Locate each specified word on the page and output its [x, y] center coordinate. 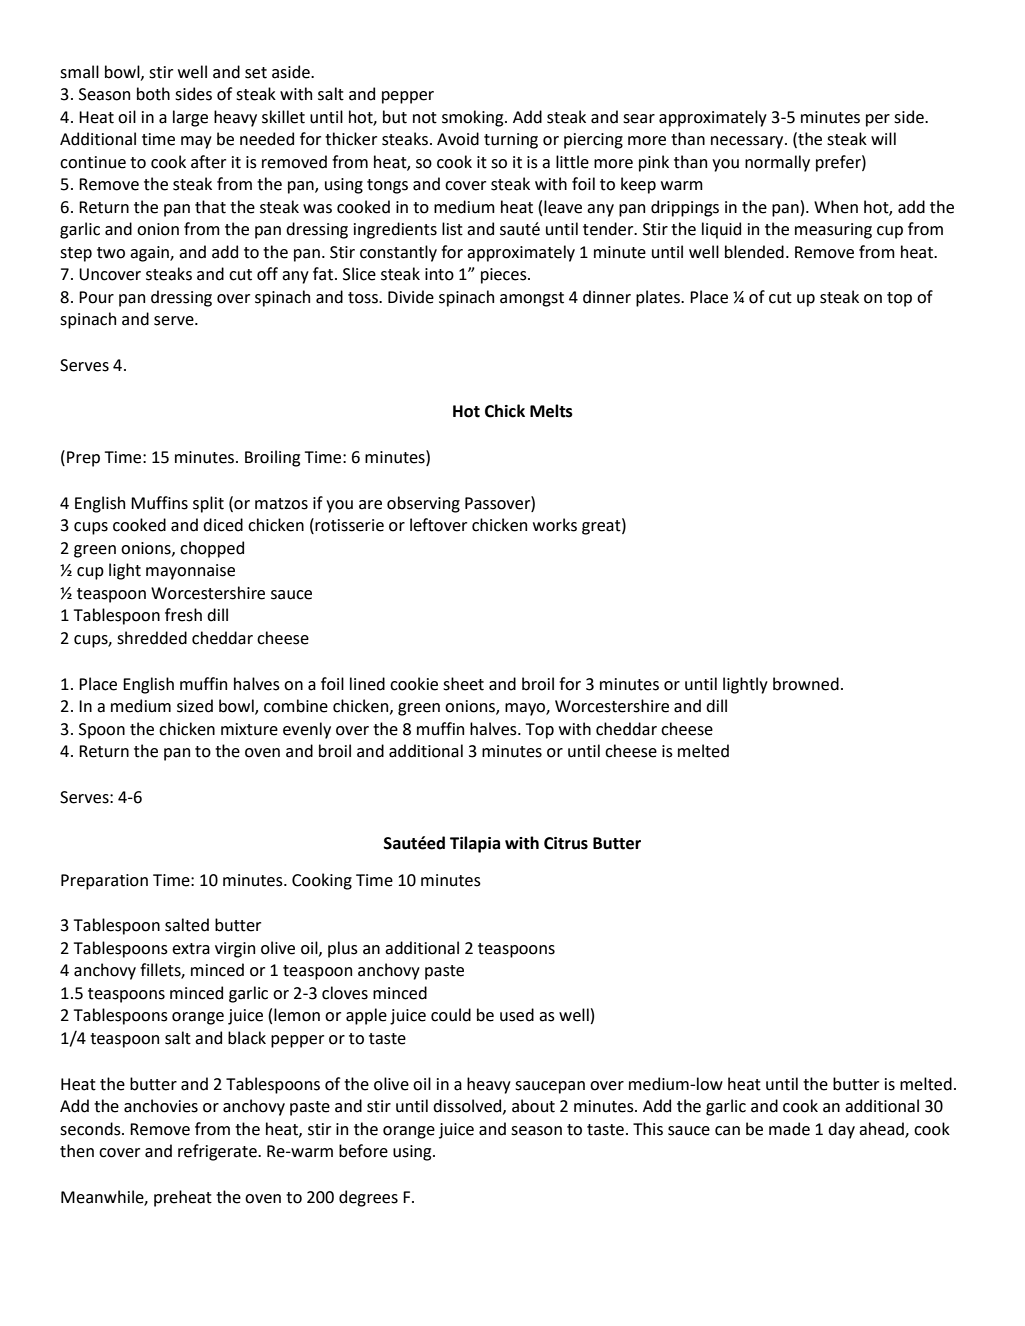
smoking [474, 118]
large [190, 118]
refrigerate [218, 1152]
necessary [748, 142]
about [533, 1106]
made [789, 1129]
